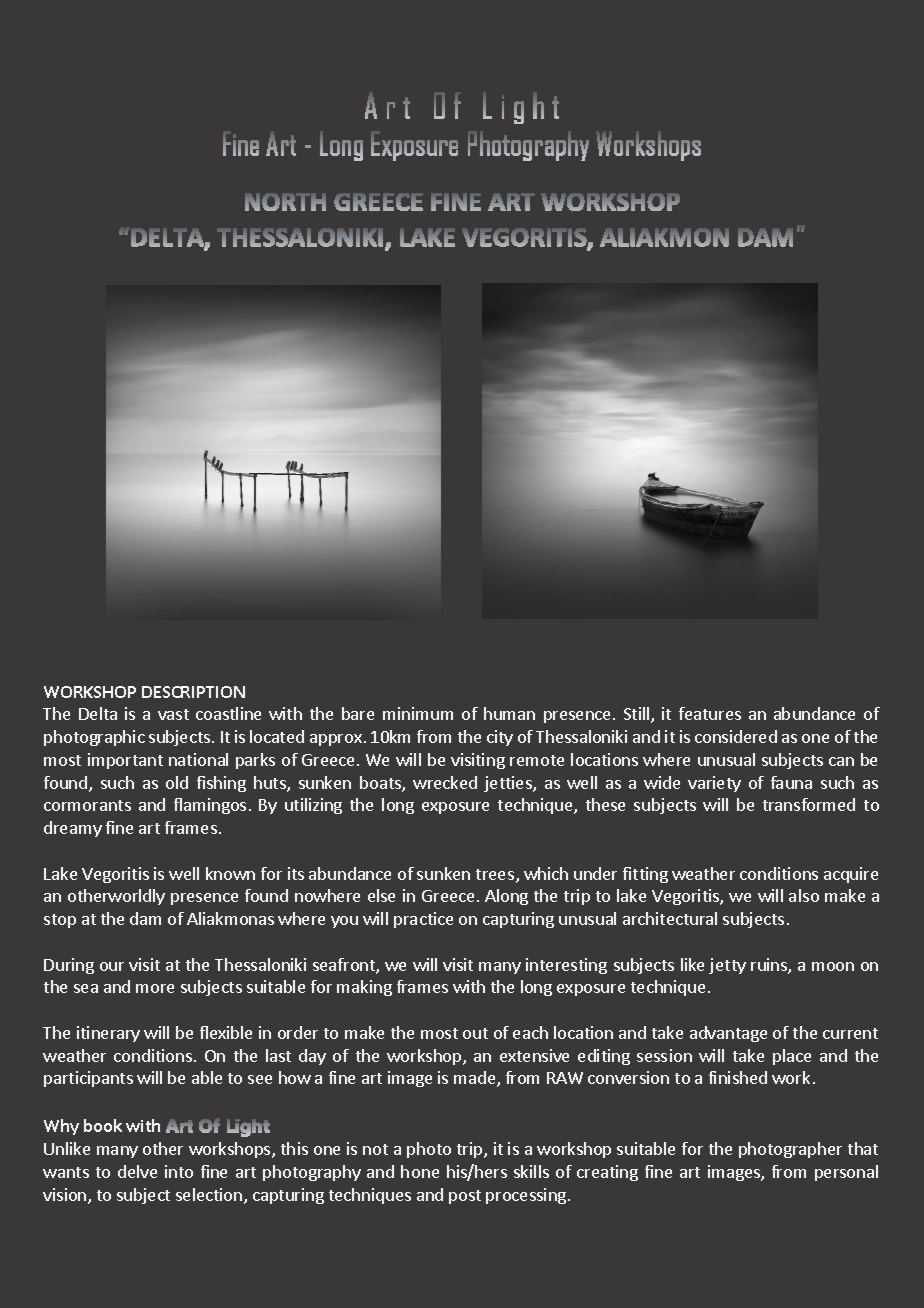 The width and height of the screenshot is (924, 1308). I want to click on advantage, so click(728, 1034).
